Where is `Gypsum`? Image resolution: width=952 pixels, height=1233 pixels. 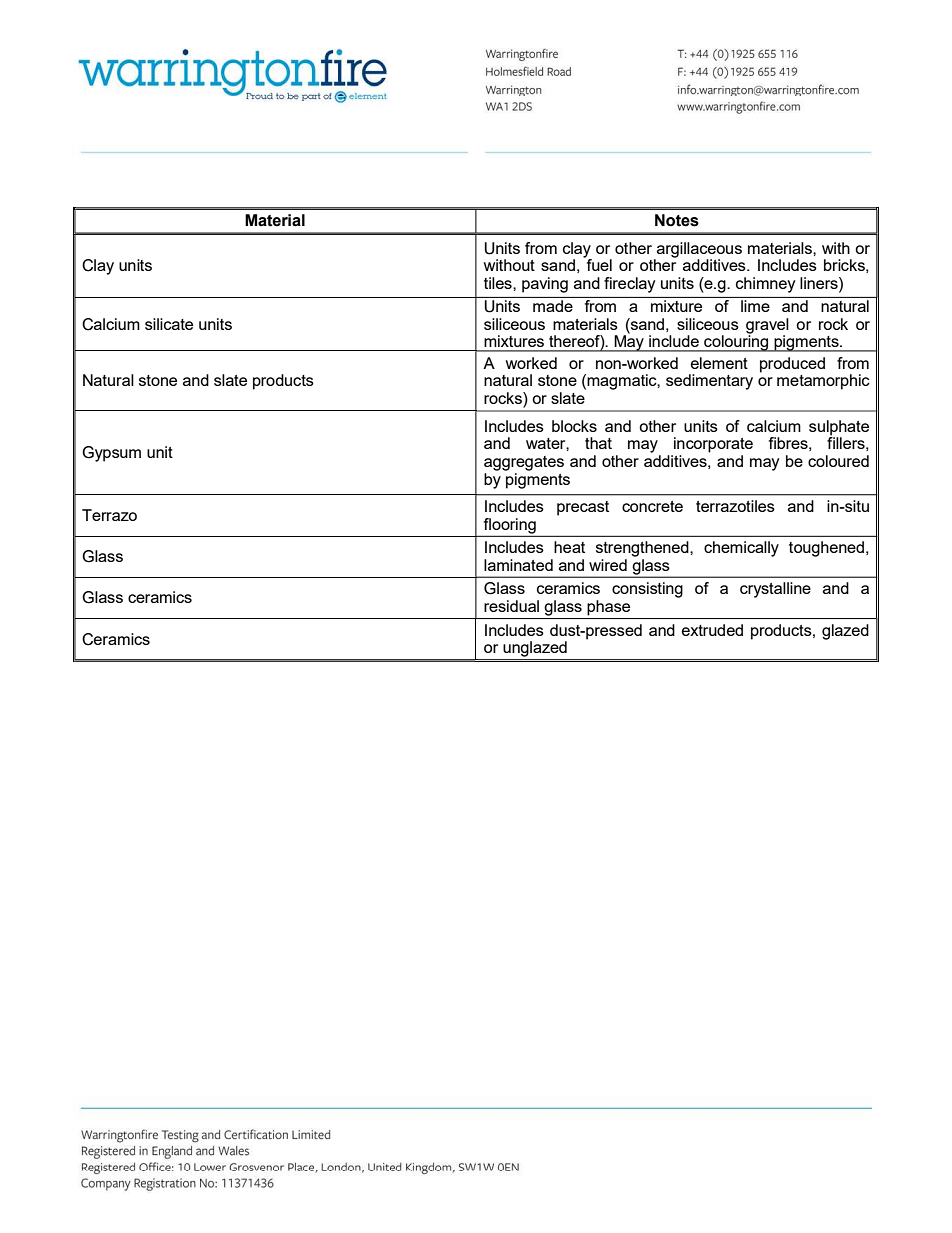 Gypsum is located at coordinates (111, 454).
